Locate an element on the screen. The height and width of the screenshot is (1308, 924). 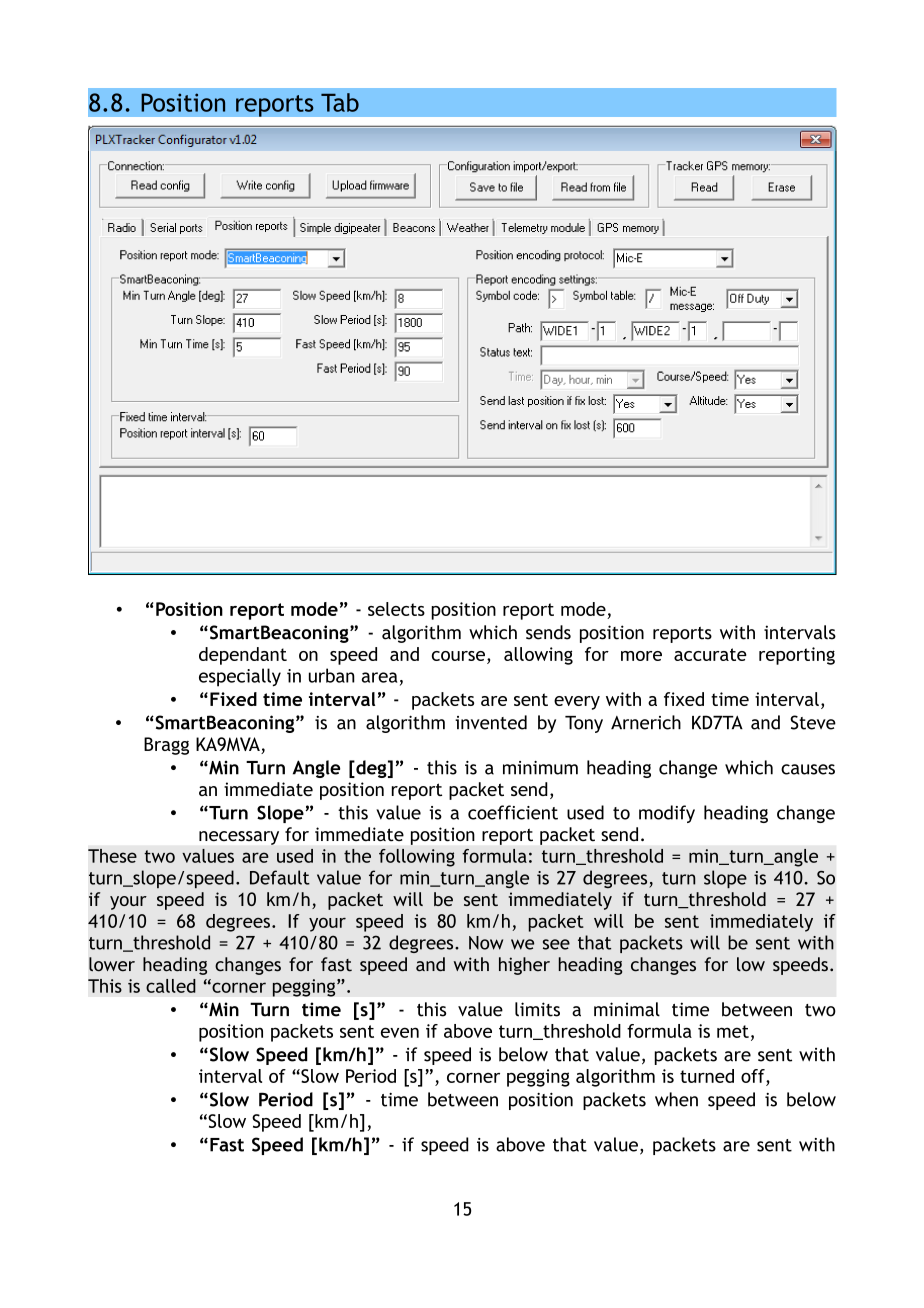
Tab is located at coordinates (340, 102).
